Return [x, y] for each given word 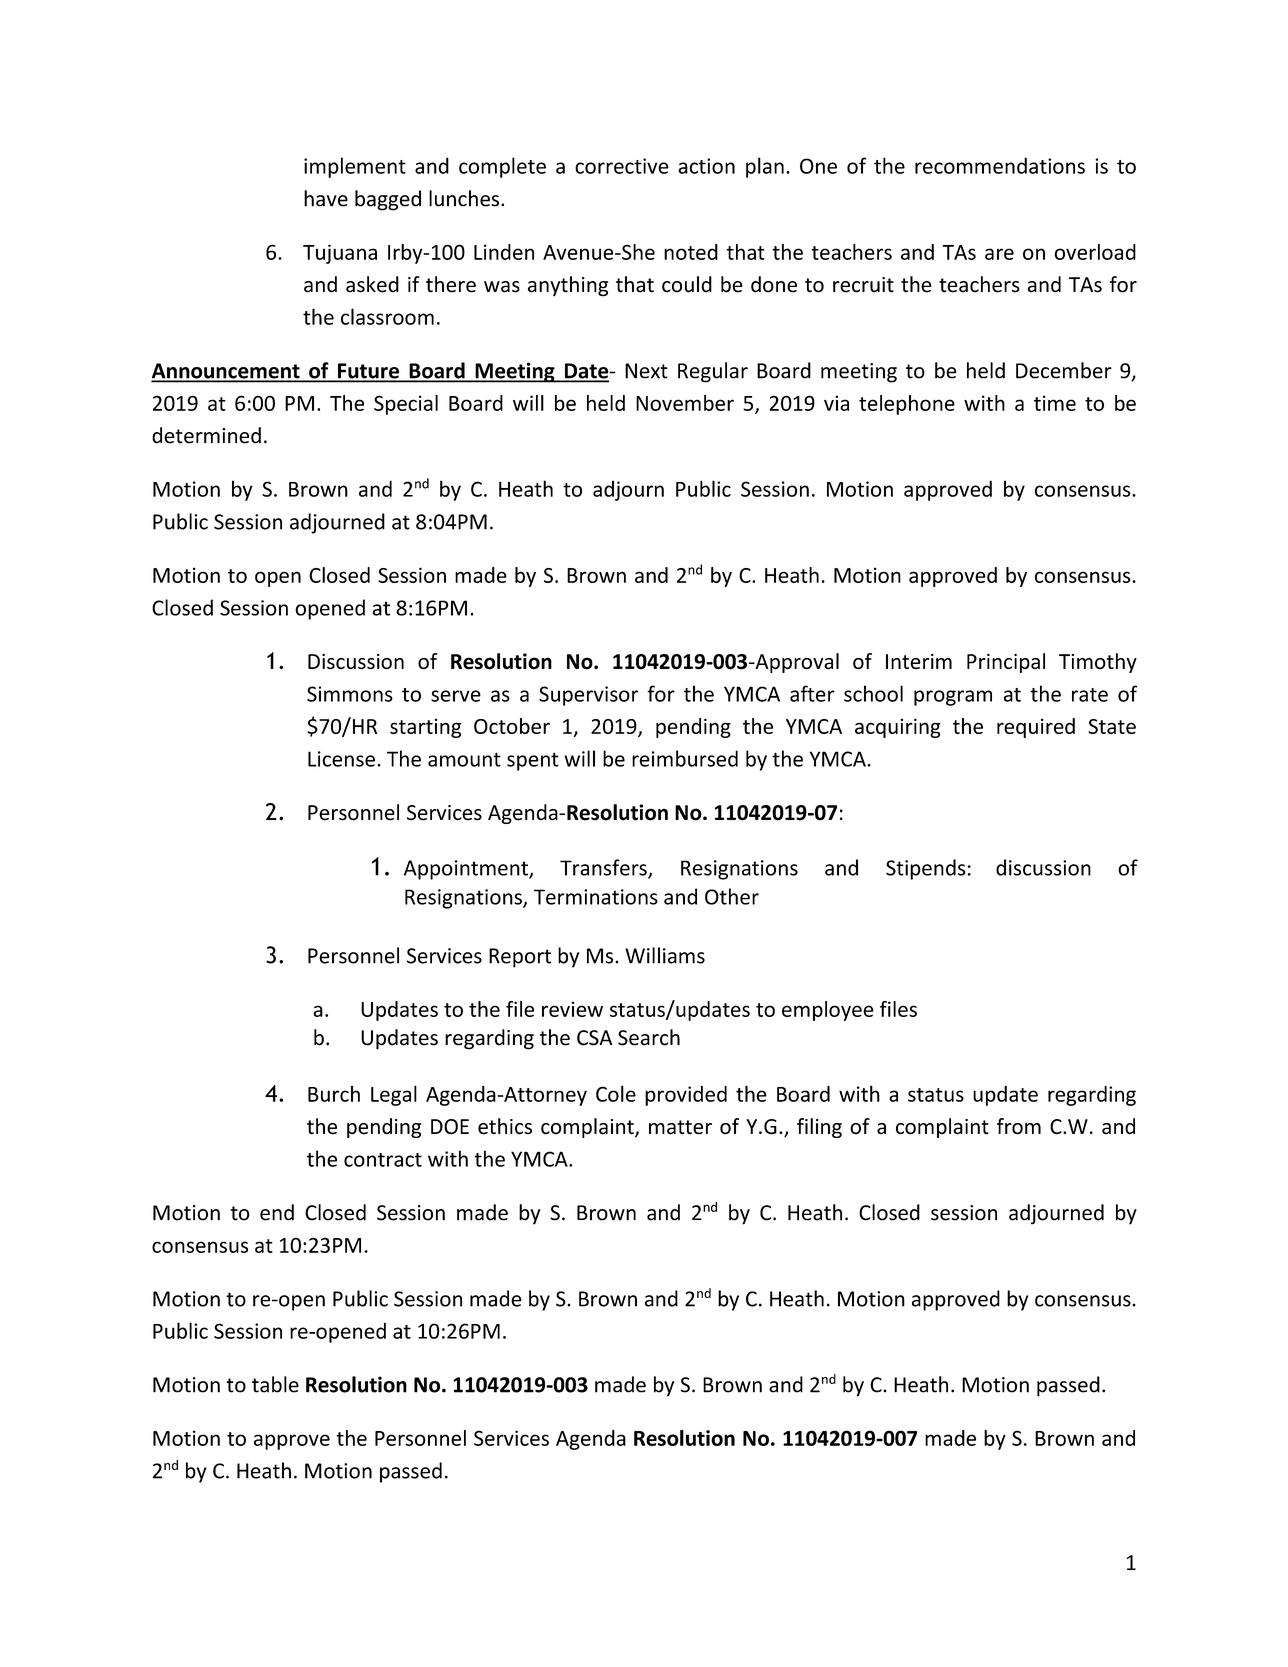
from [1019, 1126]
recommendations [1000, 165]
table [275, 1384]
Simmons [350, 694]
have [326, 198]
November [685, 403]
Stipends [927, 869]
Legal [394, 1095]
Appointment [467, 870]
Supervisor [589, 696]
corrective [622, 166]
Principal [1006, 663]
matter [680, 1127]
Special [406, 405]
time [1055, 403]
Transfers [604, 868]
